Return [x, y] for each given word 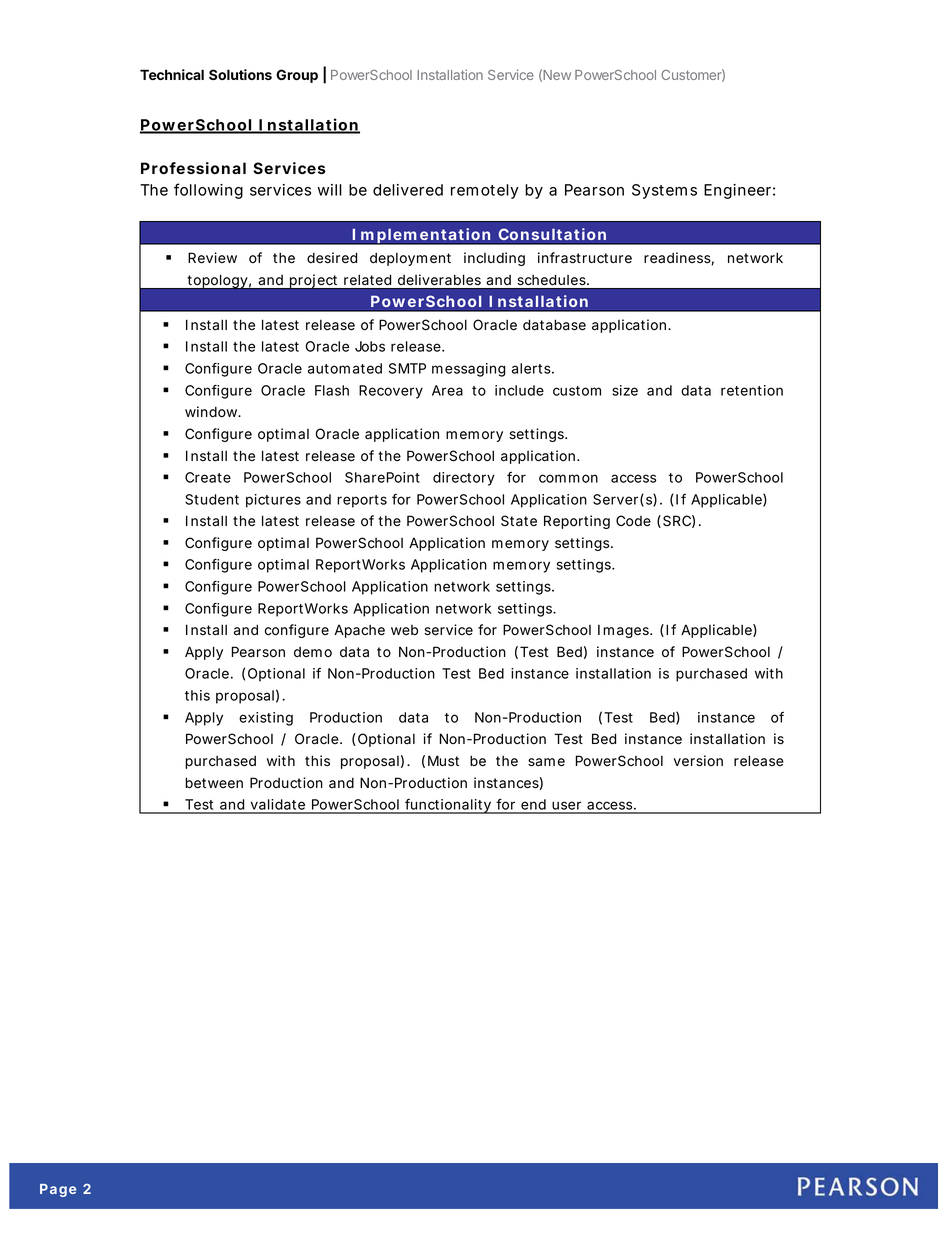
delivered [408, 190]
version [698, 761]
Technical [172, 74]
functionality [448, 806]
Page [58, 1190]
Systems [664, 191]
